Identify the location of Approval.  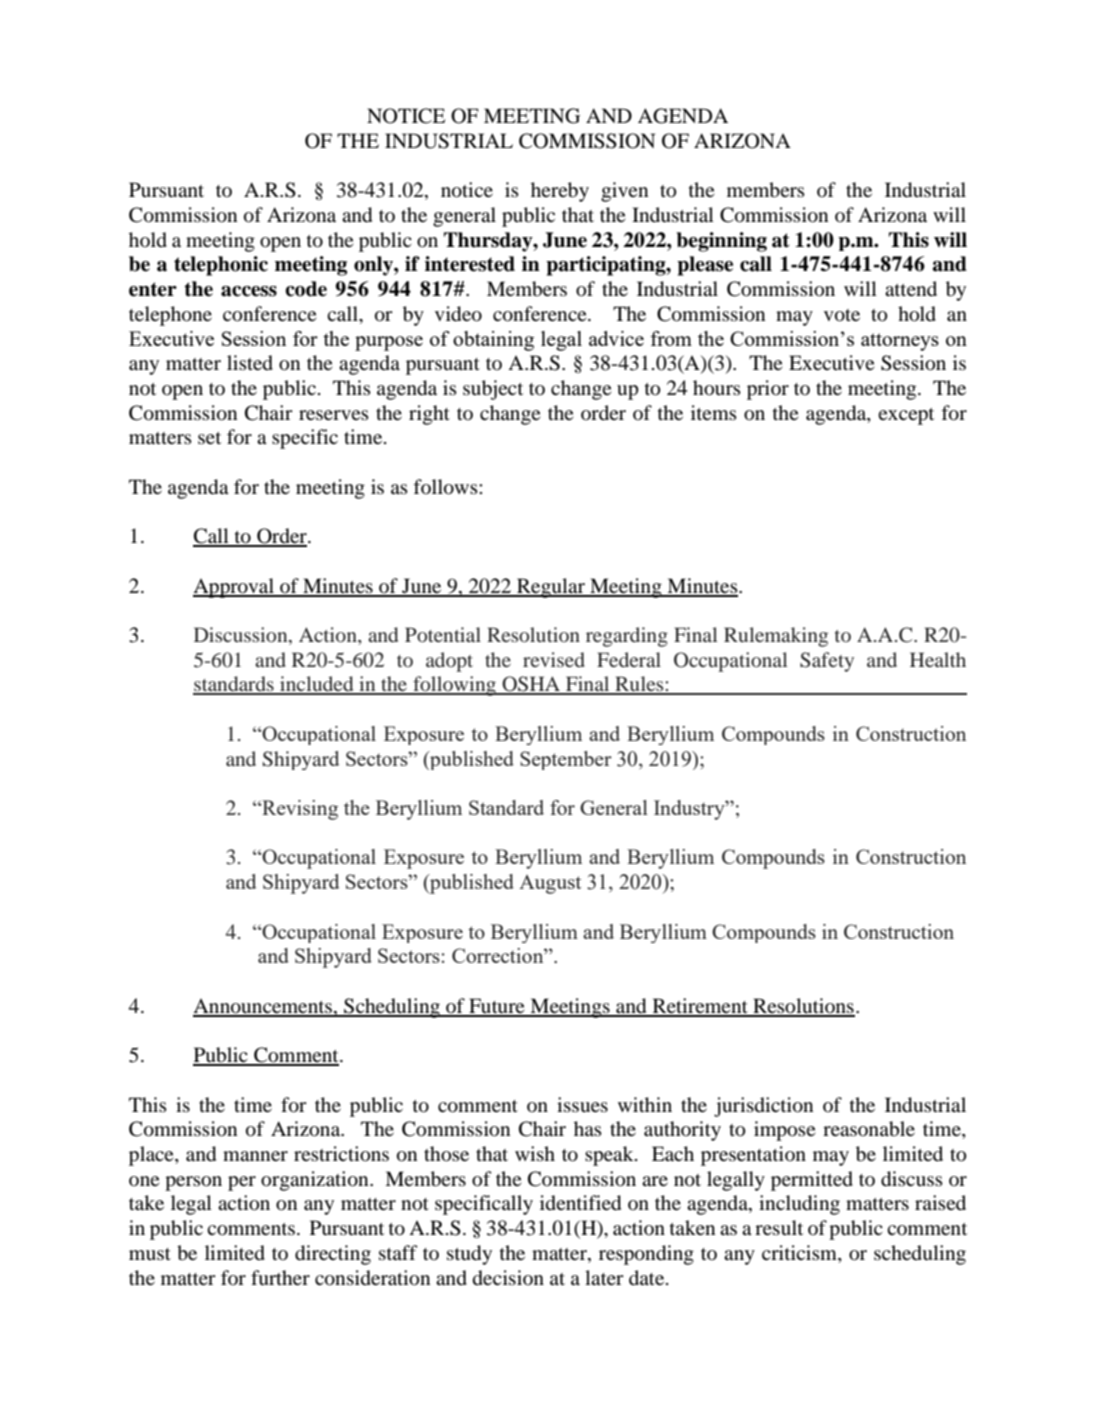
(234, 588).
